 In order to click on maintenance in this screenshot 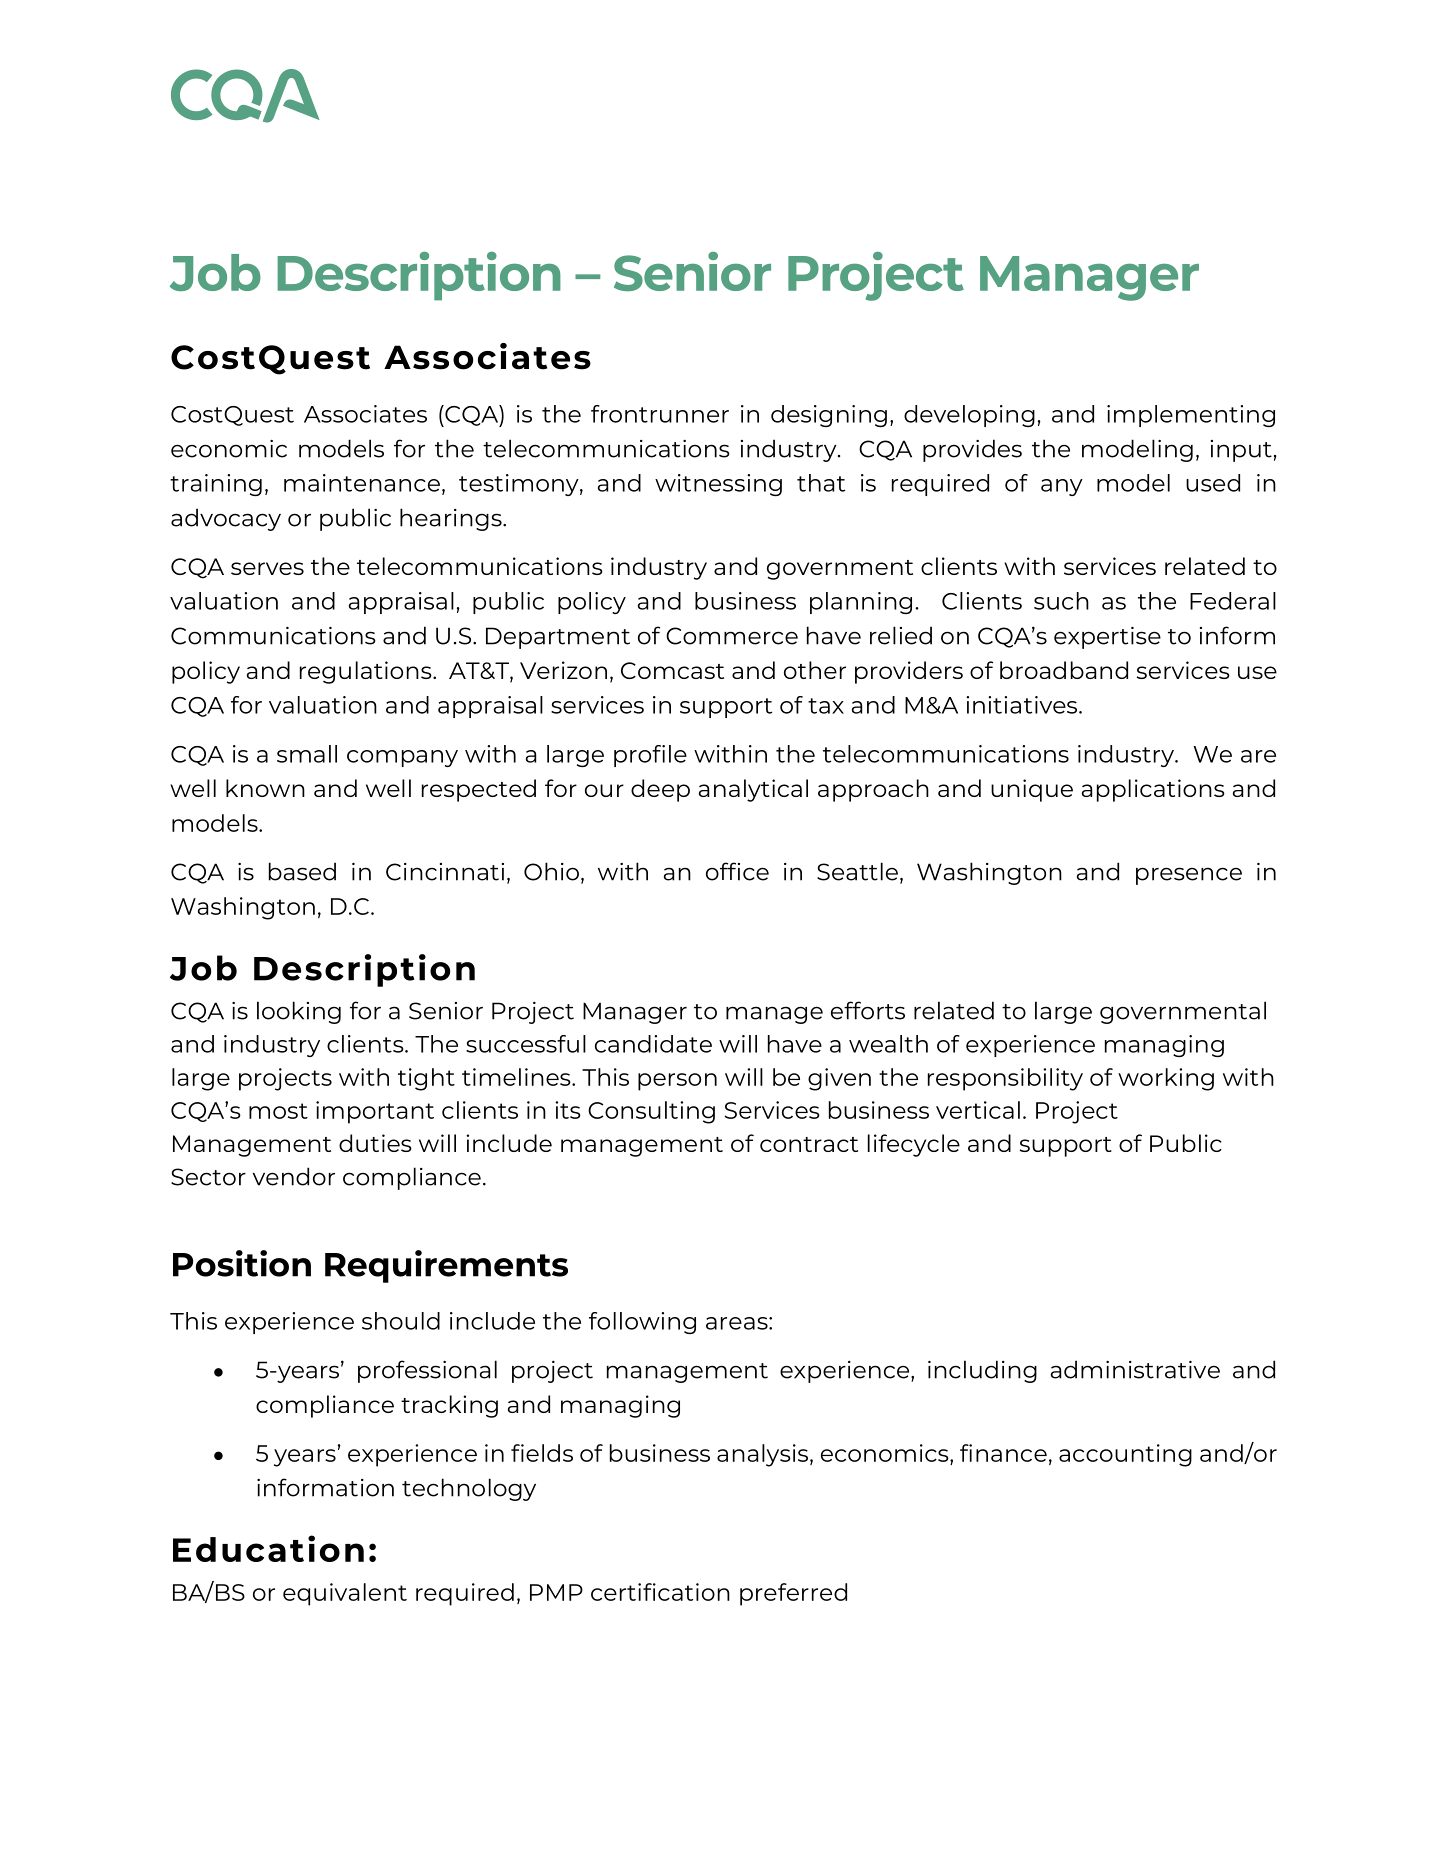, I will do `click(362, 483)`.
